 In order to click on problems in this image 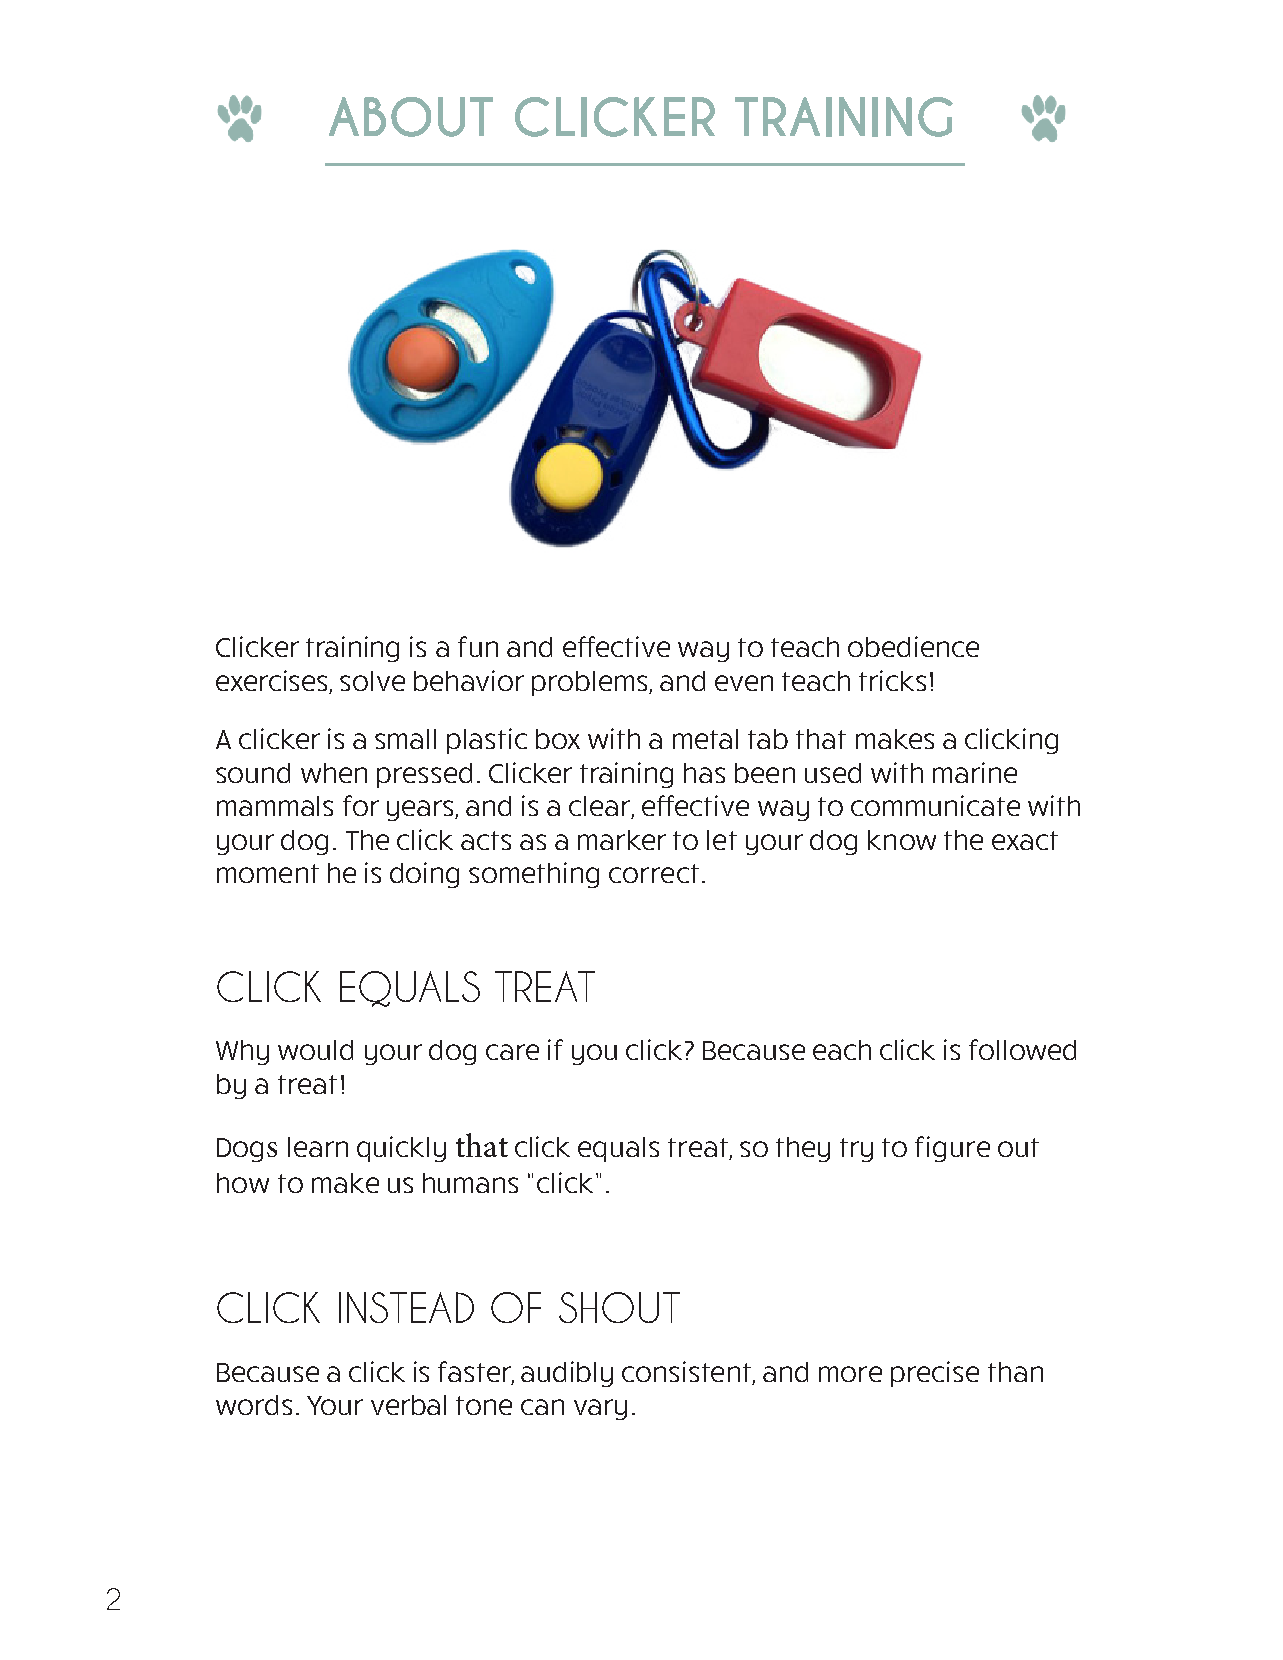, I will do `click(591, 683)`.
